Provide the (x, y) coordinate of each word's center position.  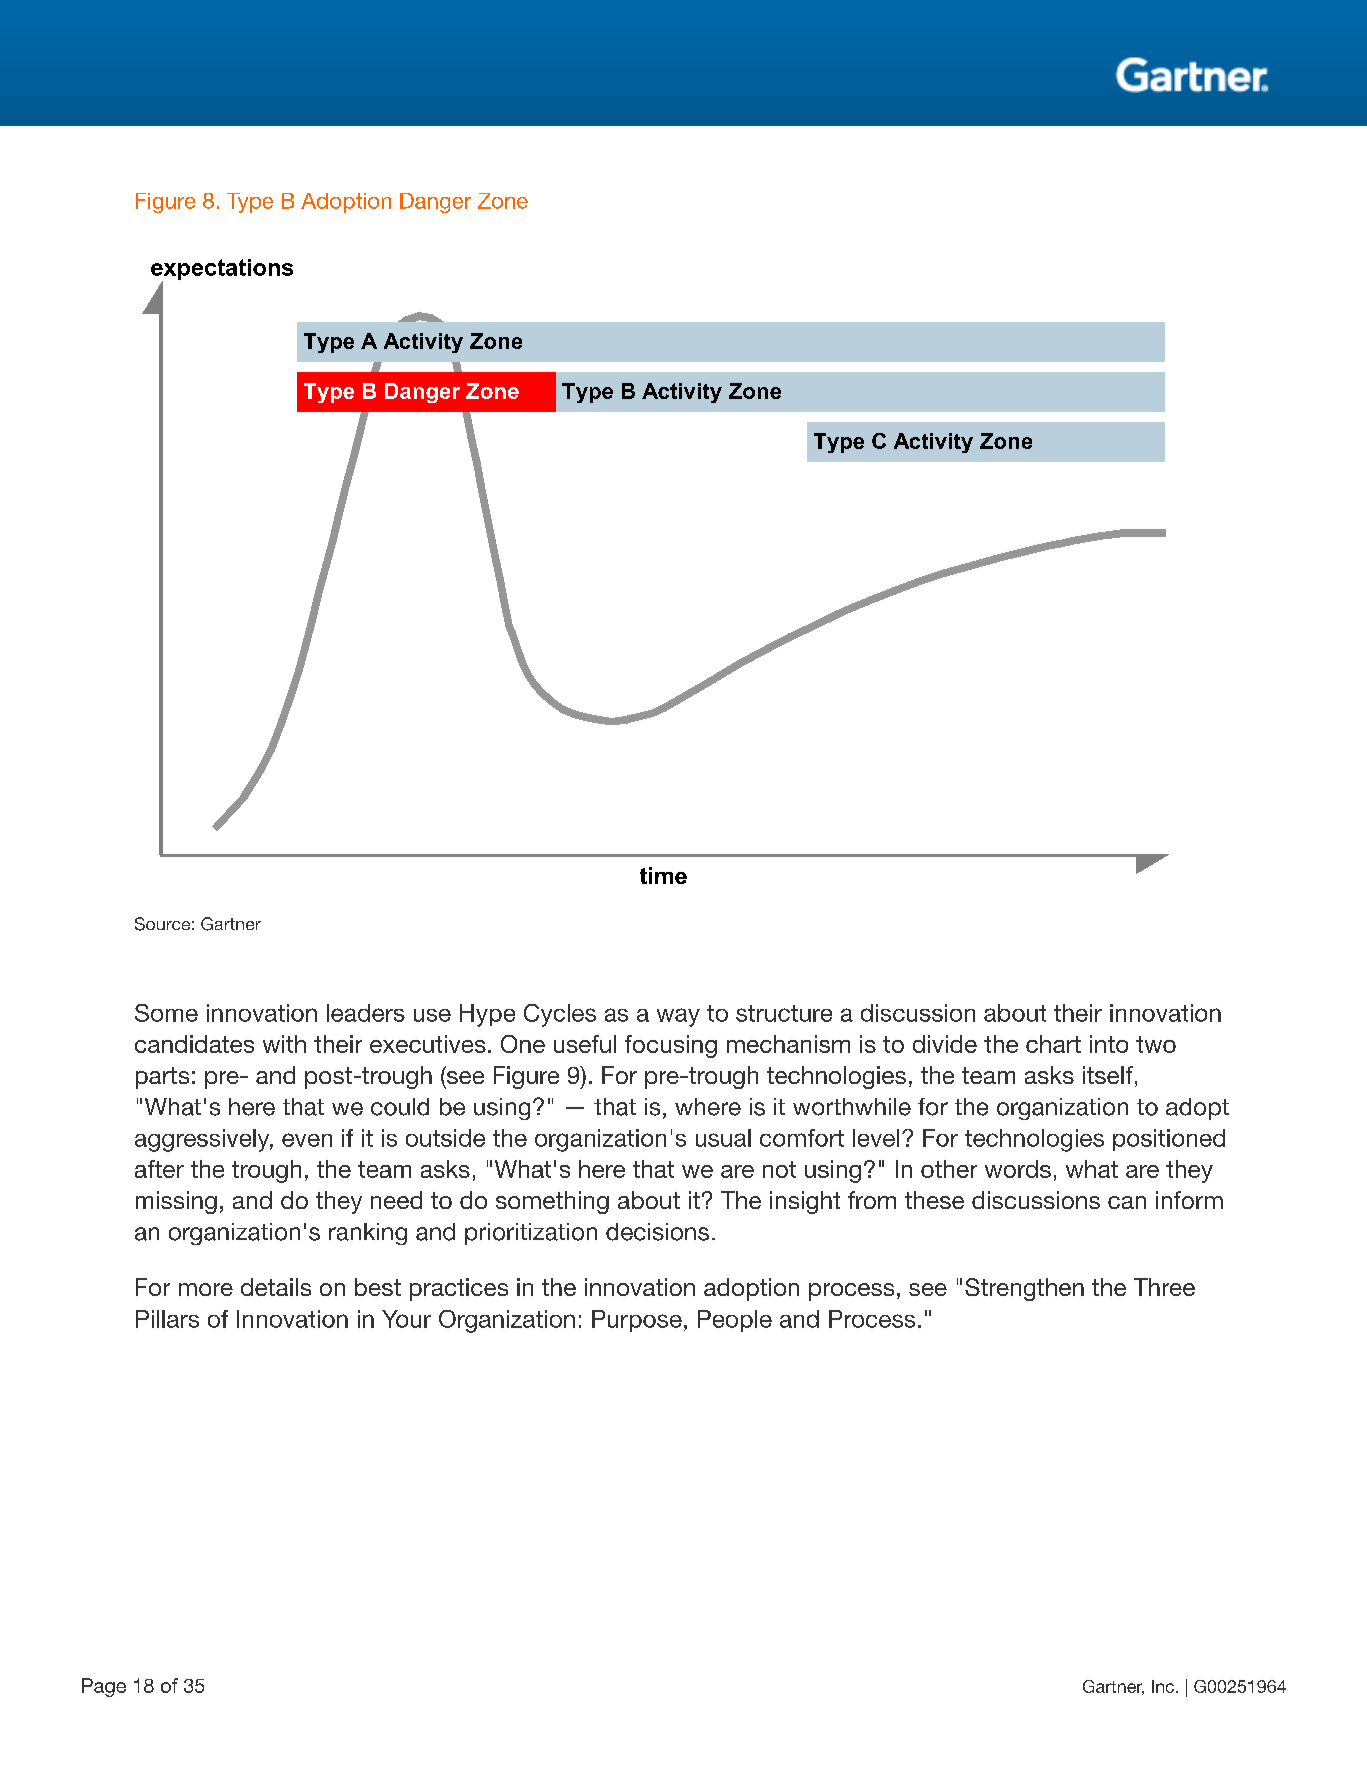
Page (104, 1687)
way (678, 1017)
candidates (194, 1044)
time (663, 875)
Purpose (637, 1321)
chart (1053, 1044)
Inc (1164, 1686)
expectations (222, 271)
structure (784, 1013)
